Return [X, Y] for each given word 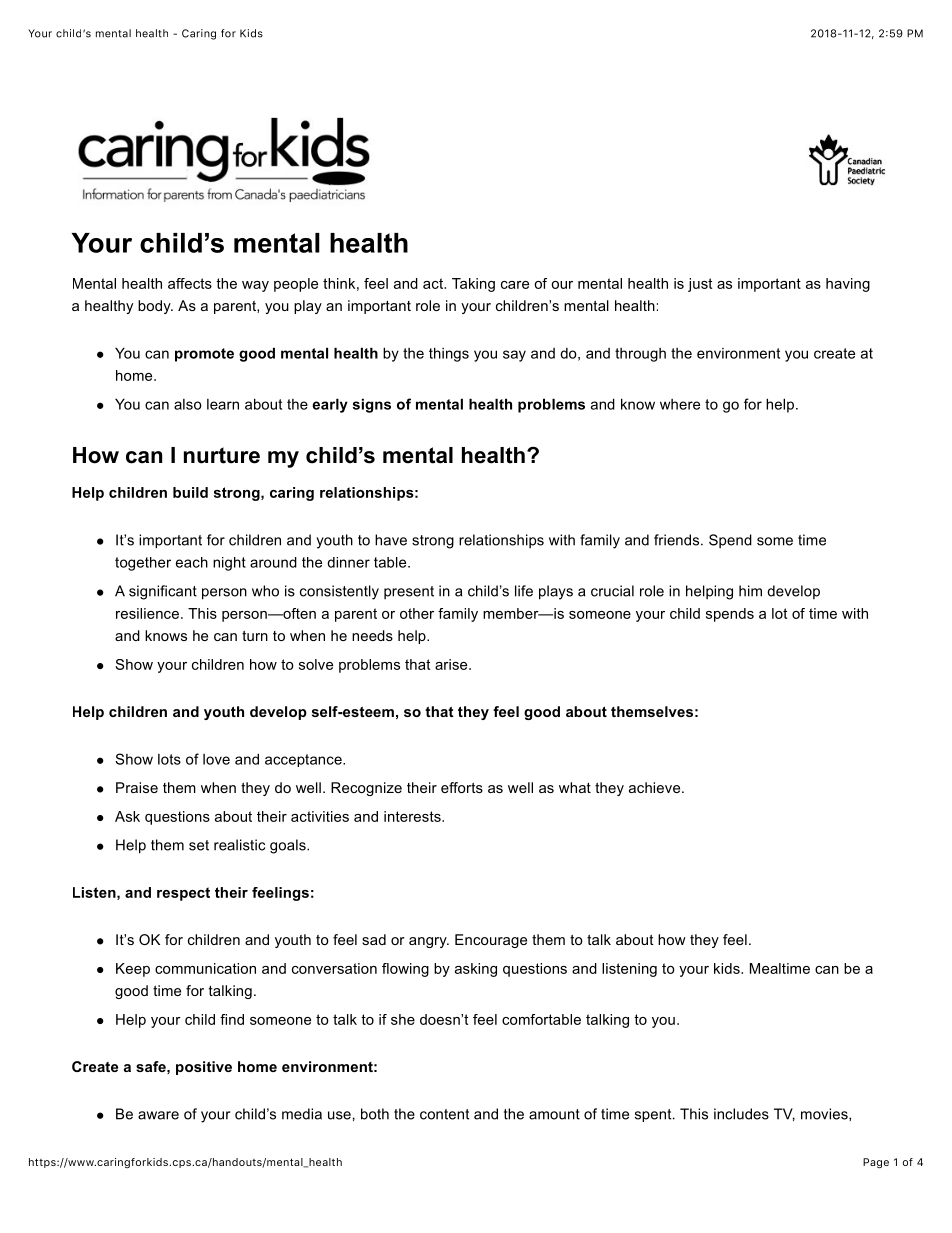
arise [452, 664]
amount [554, 1114]
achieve [656, 787]
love [216, 759]
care [515, 285]
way [255, 286]
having [848, 285]
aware [158, 1115]
